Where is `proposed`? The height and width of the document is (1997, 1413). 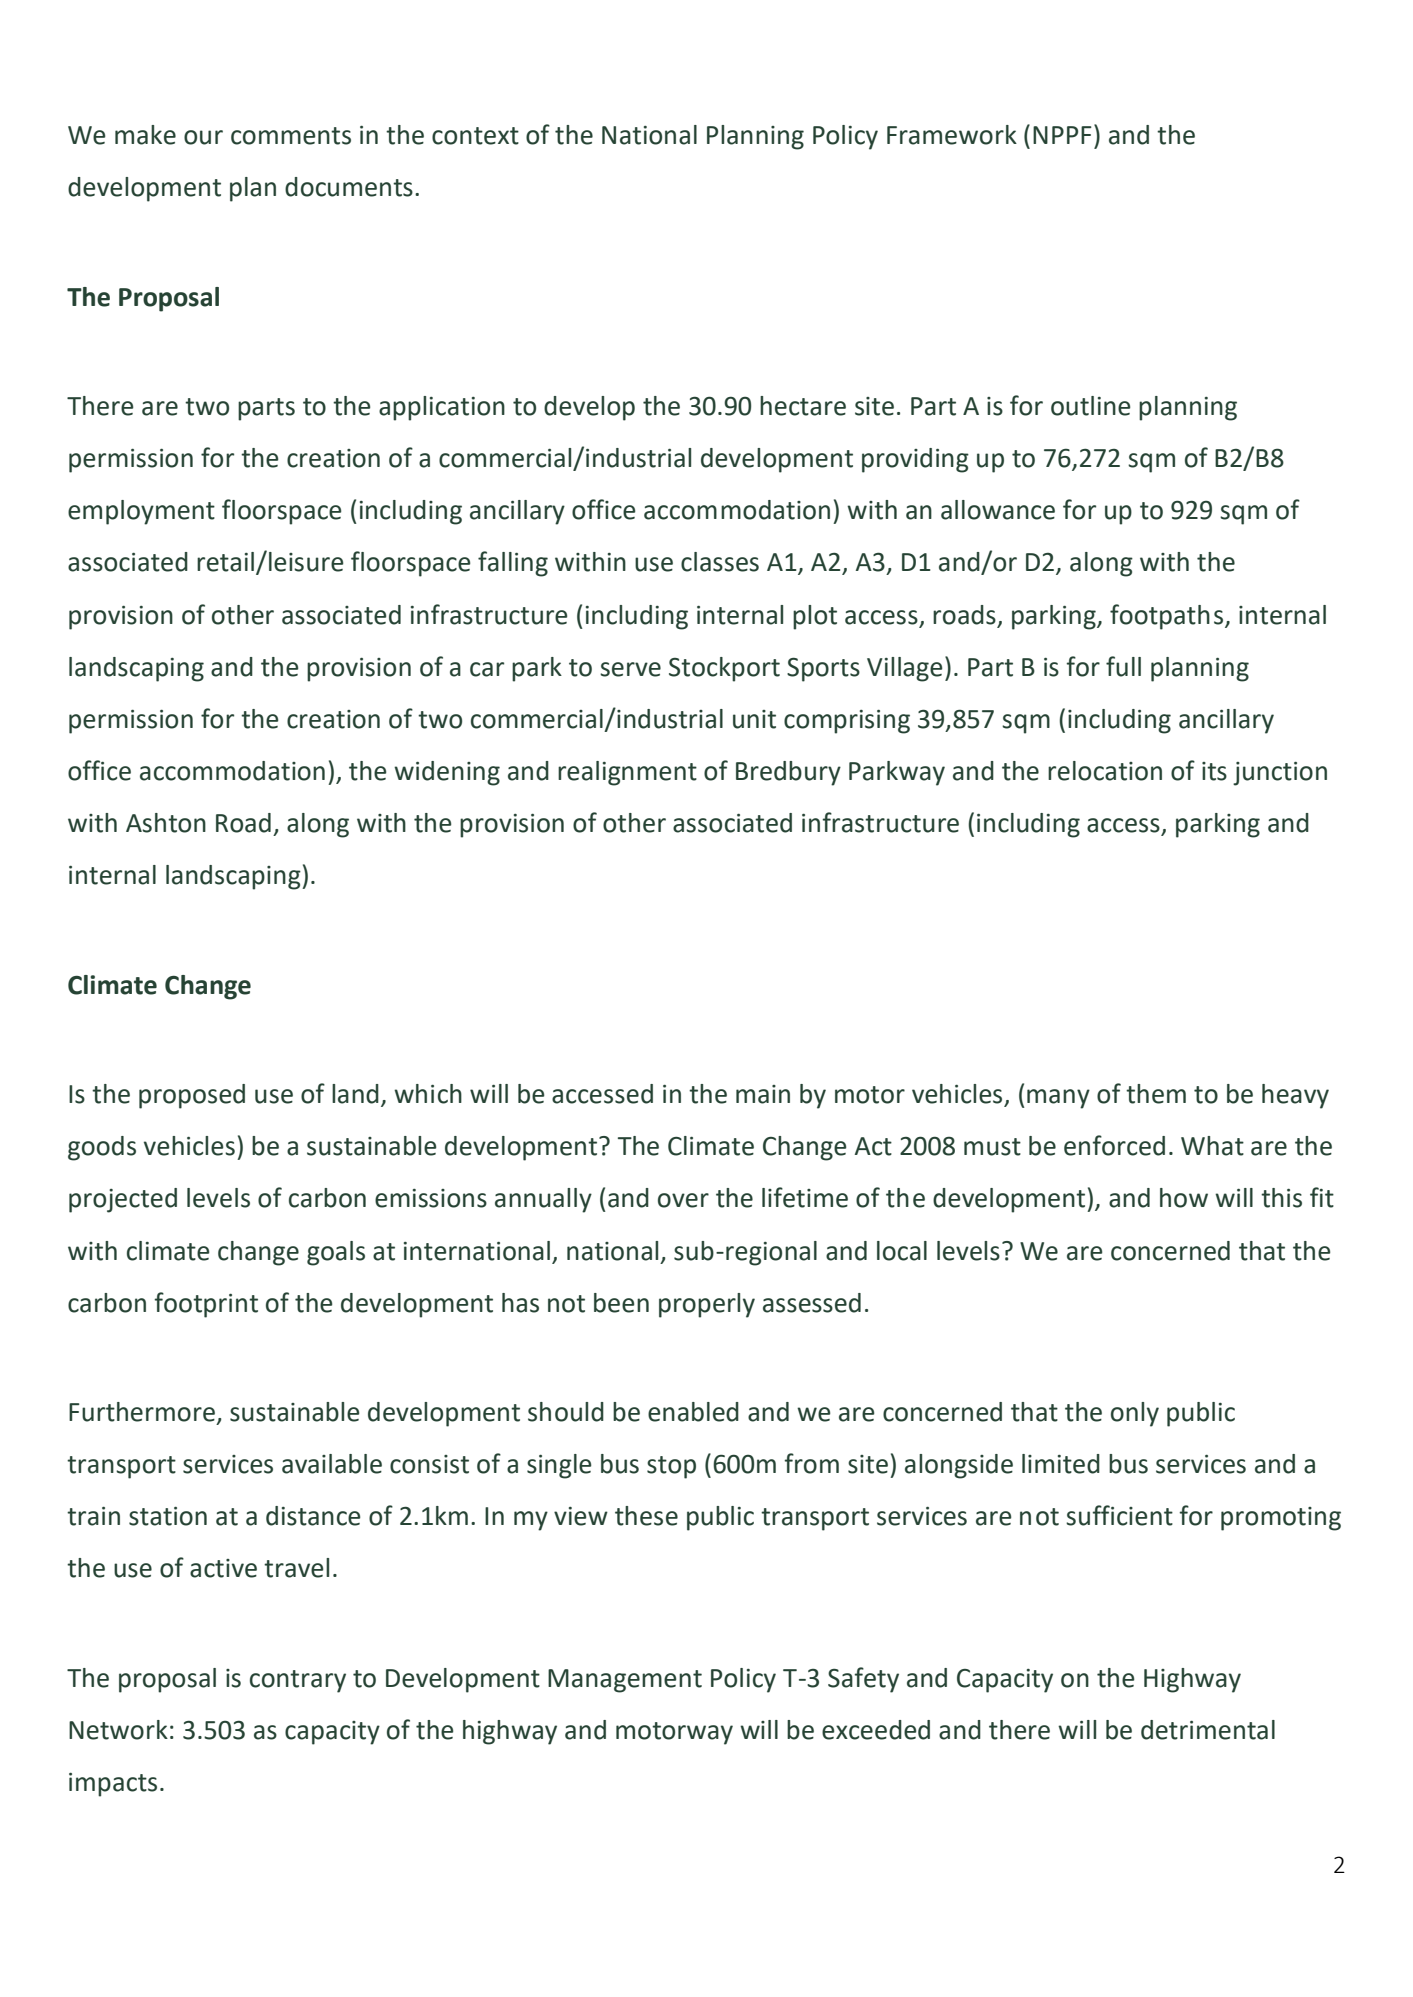 proposed is located at coordinates (192, 1096).
